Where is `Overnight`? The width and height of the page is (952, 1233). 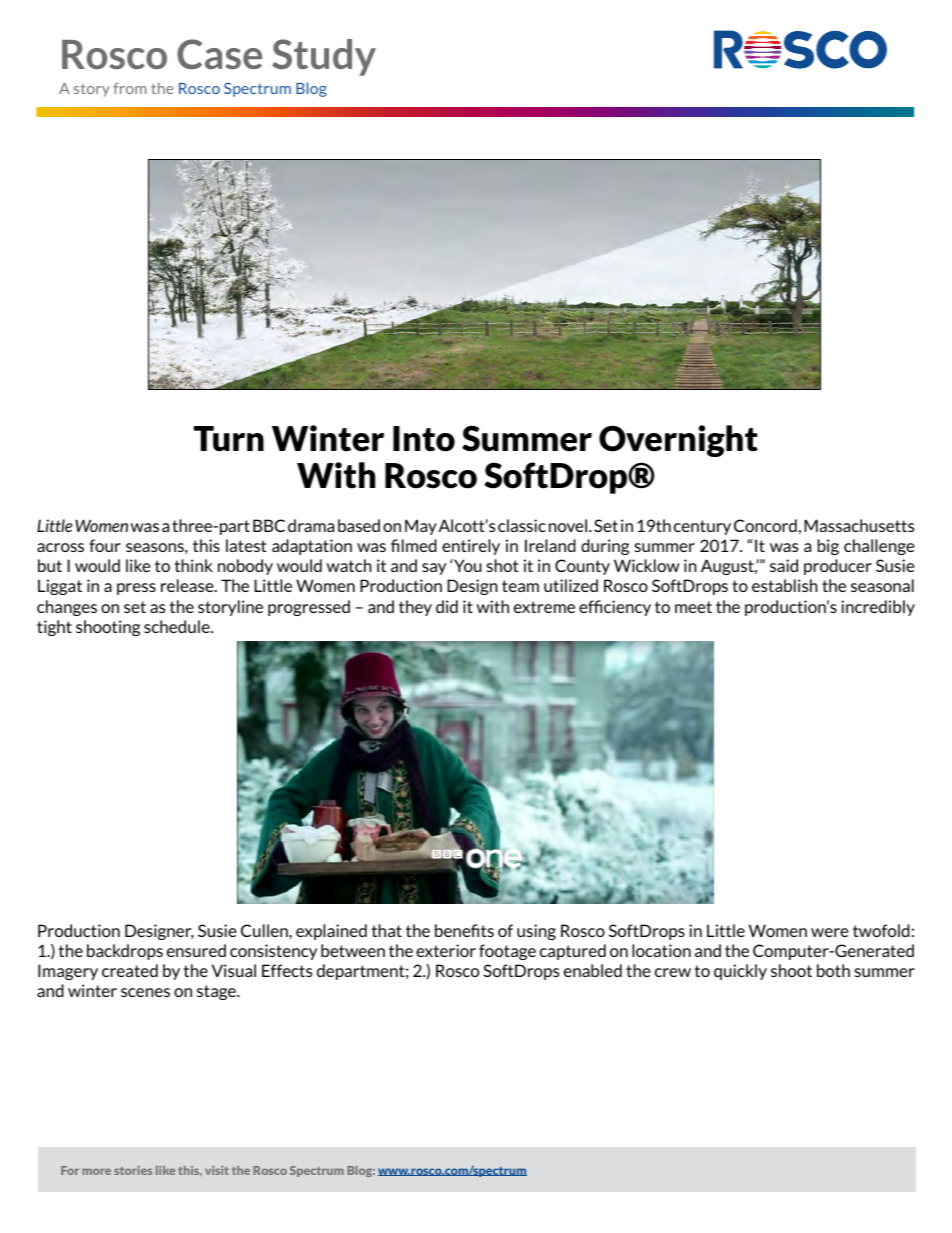 Overnight is located at coordinates (678, 441).
